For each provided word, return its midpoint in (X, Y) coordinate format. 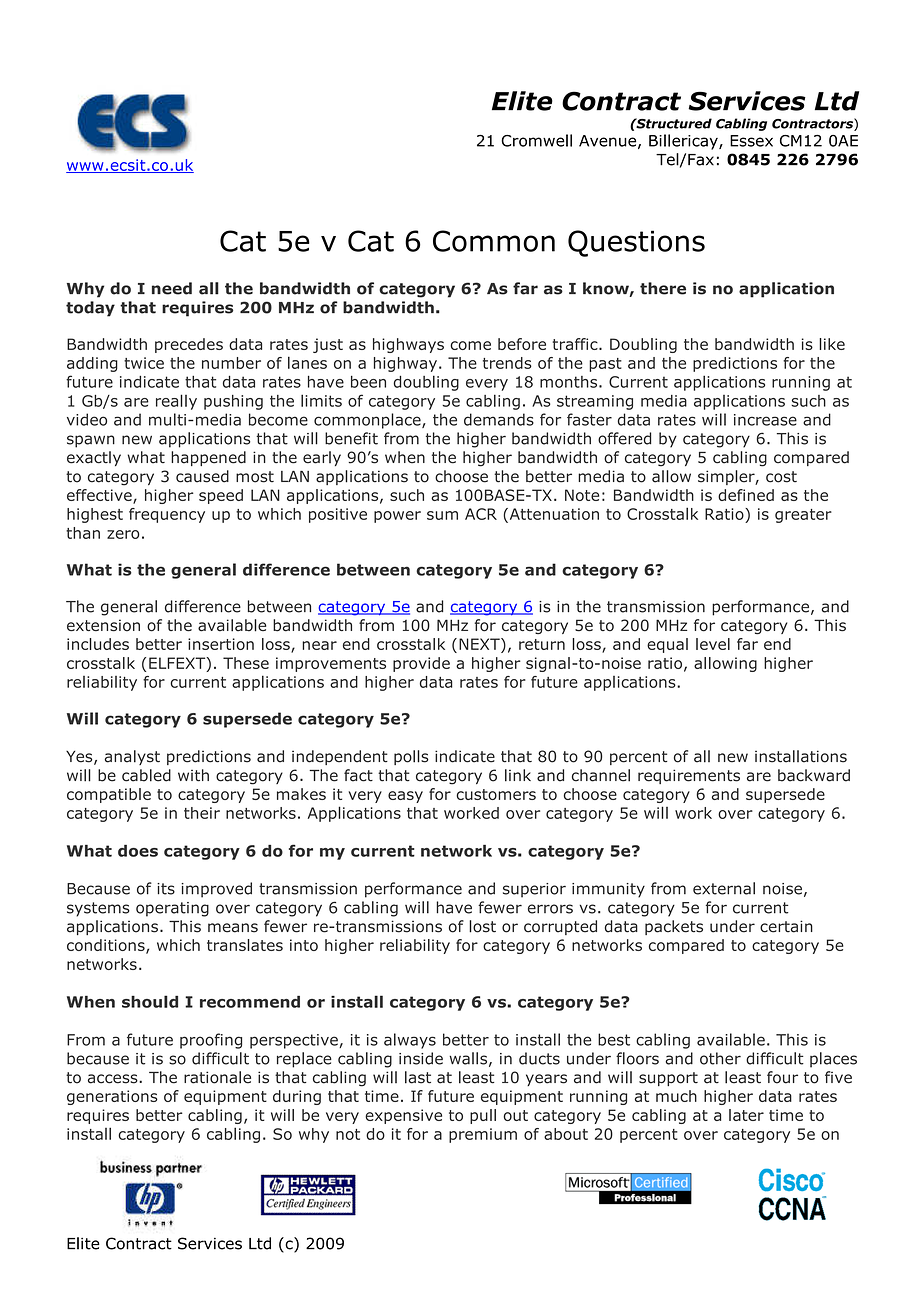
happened (208, 458)
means (233, 928)
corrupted (560, 927)
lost (482, 926)
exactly (94, 458)
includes (98, 644)
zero (123, 534)
